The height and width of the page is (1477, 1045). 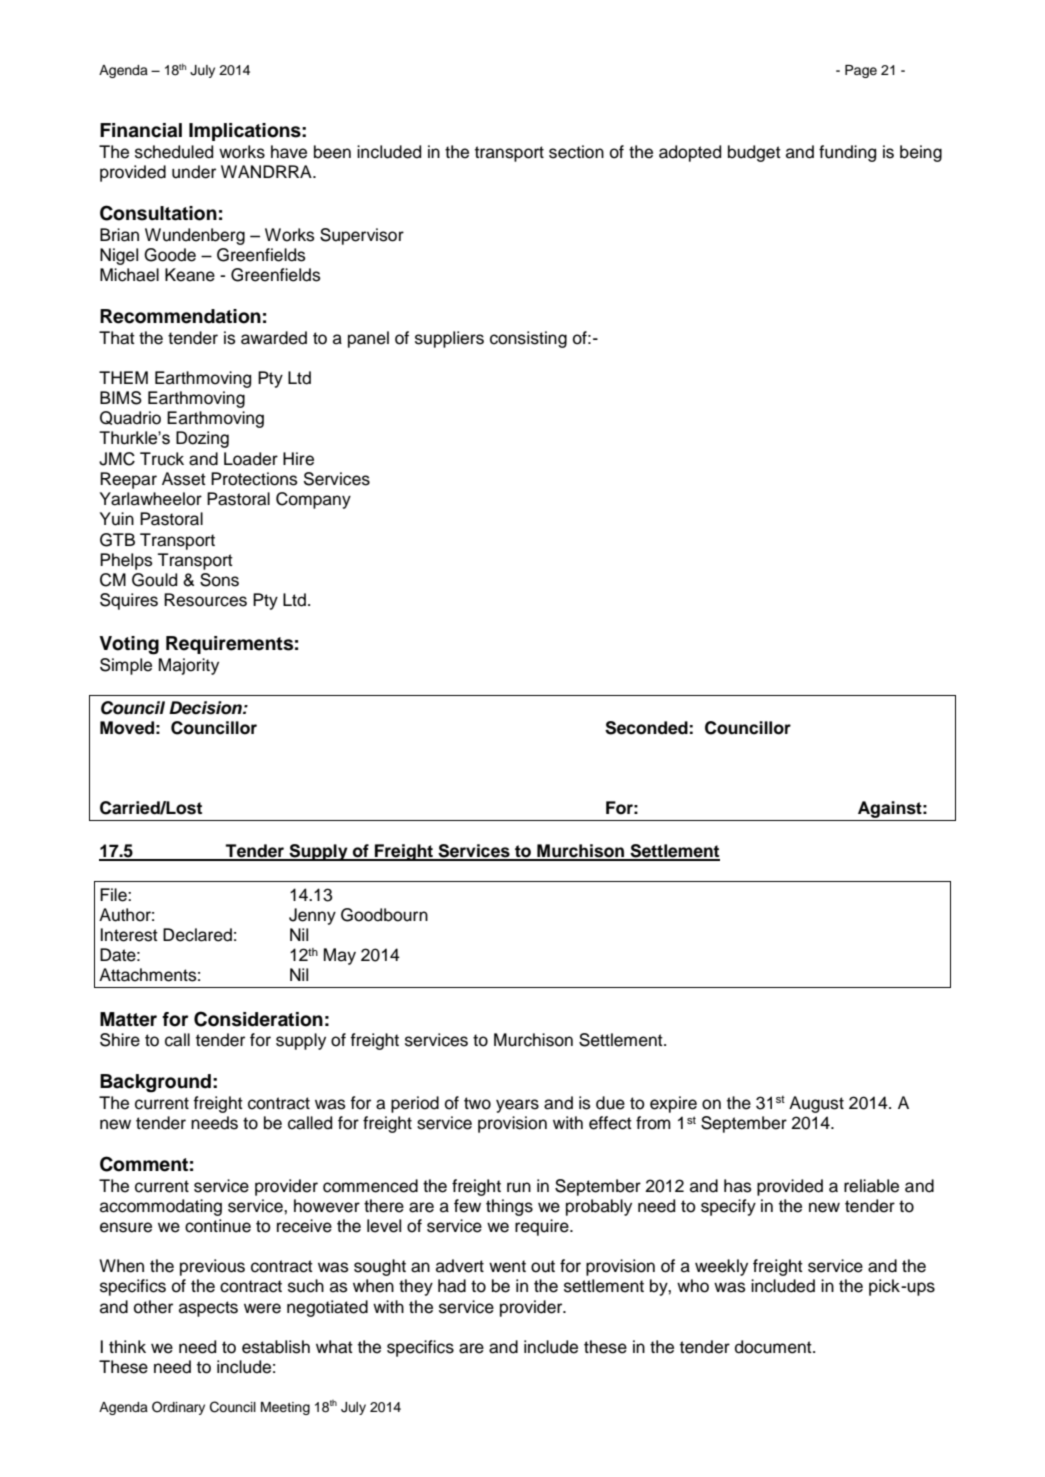 I want to click on Majority, so click(x=189, y=666).
